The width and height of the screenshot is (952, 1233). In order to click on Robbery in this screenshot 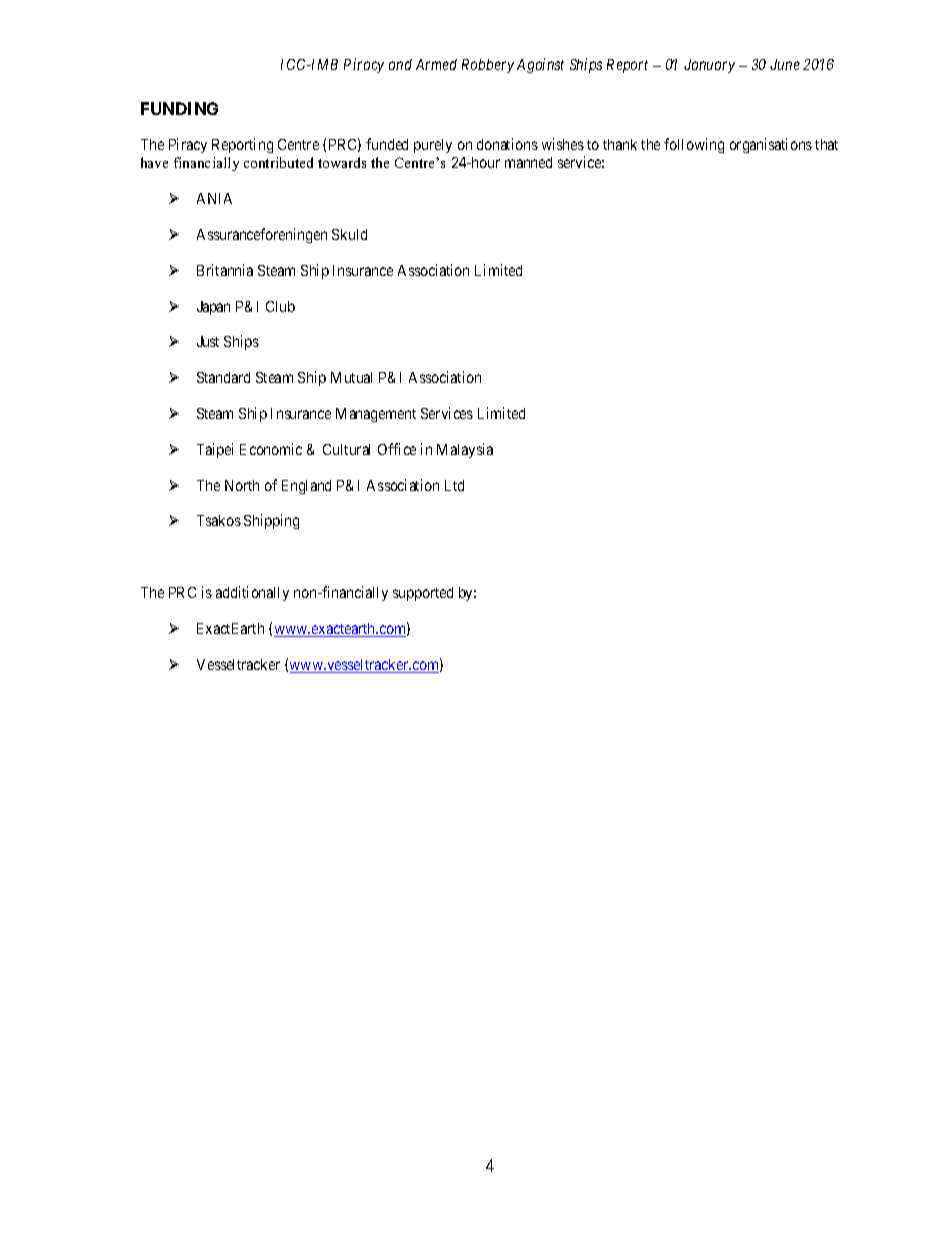, I will do `click(488, 66)`.
